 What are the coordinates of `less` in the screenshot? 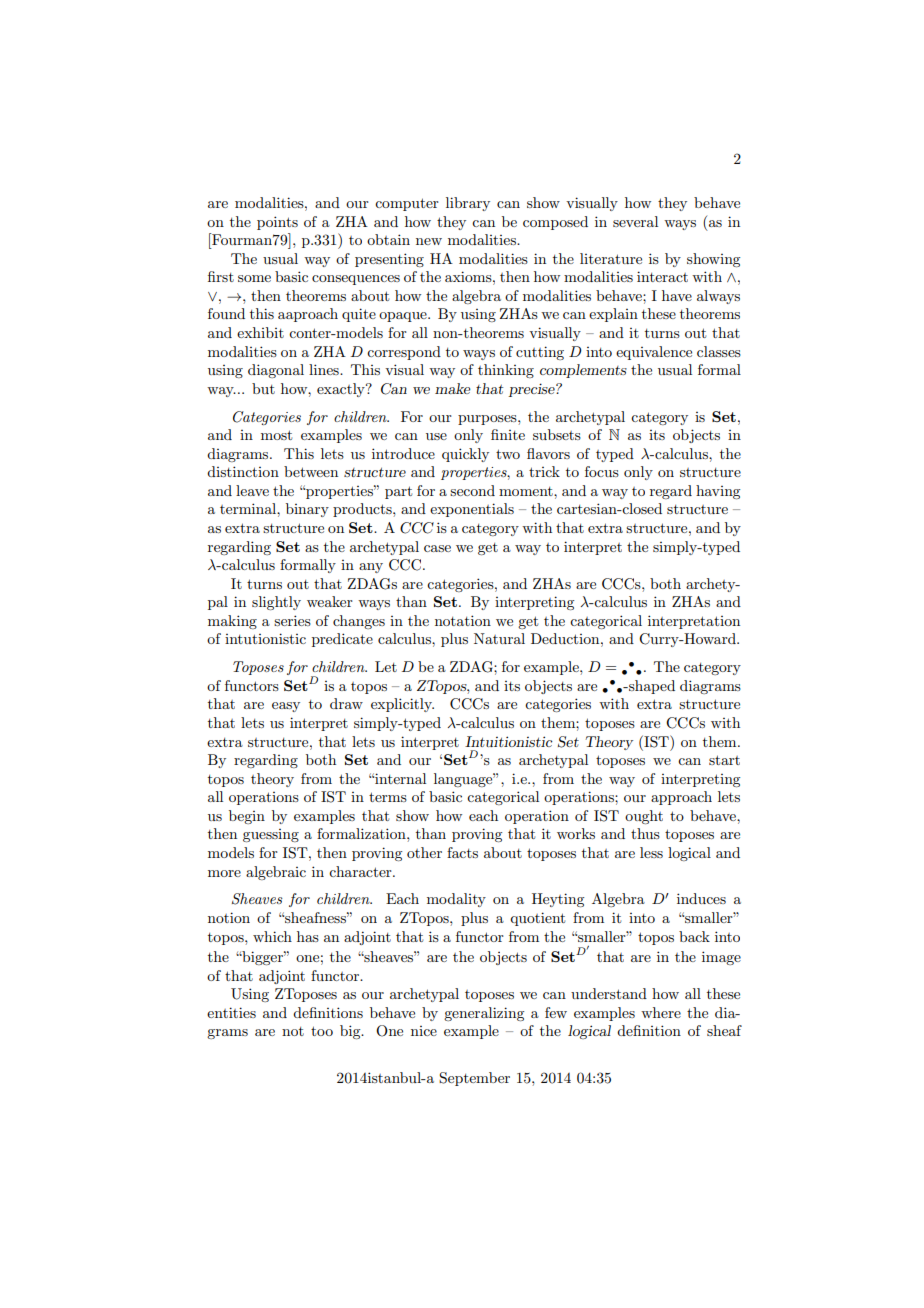 It's located at (651, 852).
